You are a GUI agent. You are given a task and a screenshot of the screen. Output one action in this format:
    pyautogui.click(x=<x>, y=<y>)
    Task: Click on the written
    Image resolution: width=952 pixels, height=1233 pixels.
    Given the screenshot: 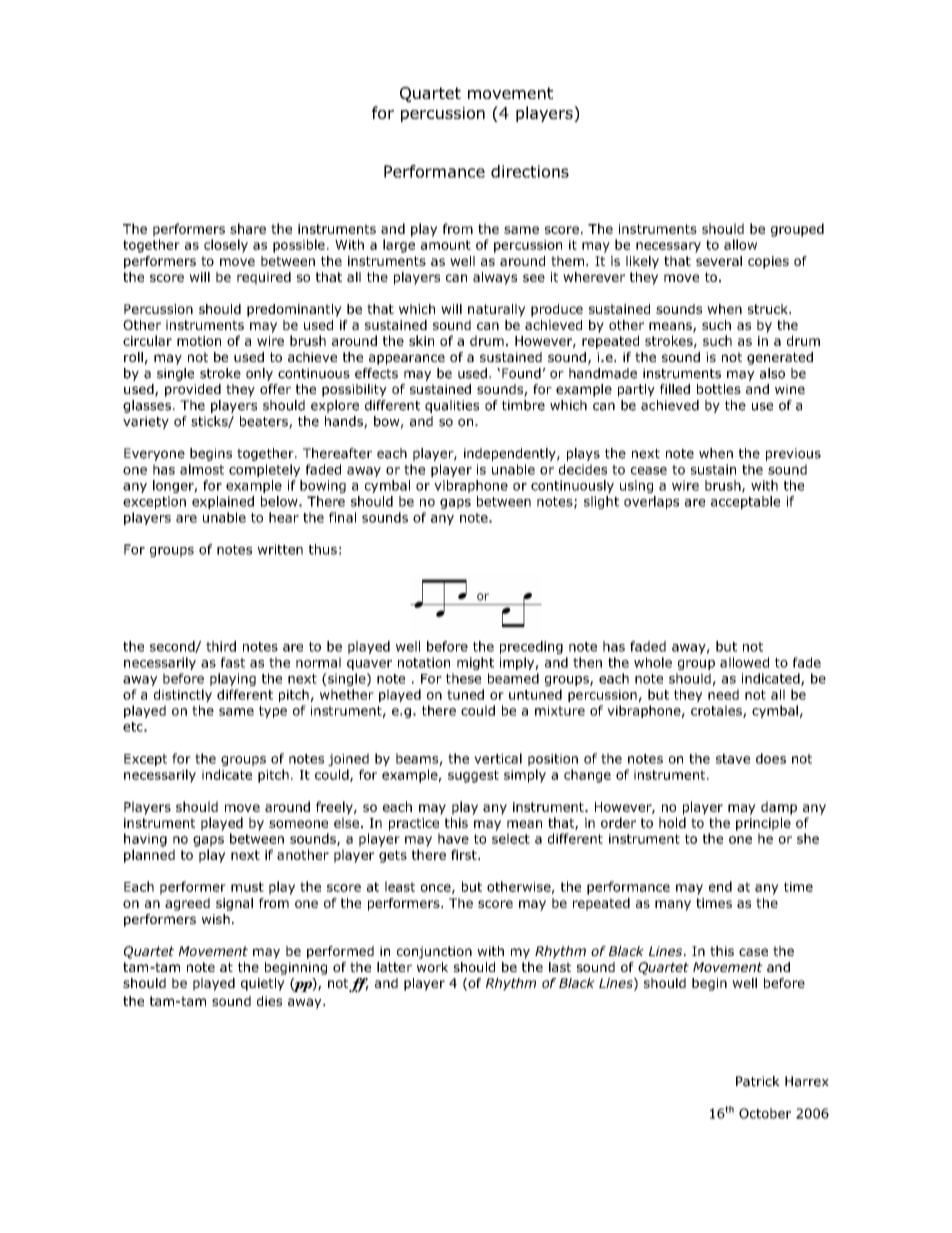 What is the action you would take?
    pyautogui.click(x=280, y=549)
